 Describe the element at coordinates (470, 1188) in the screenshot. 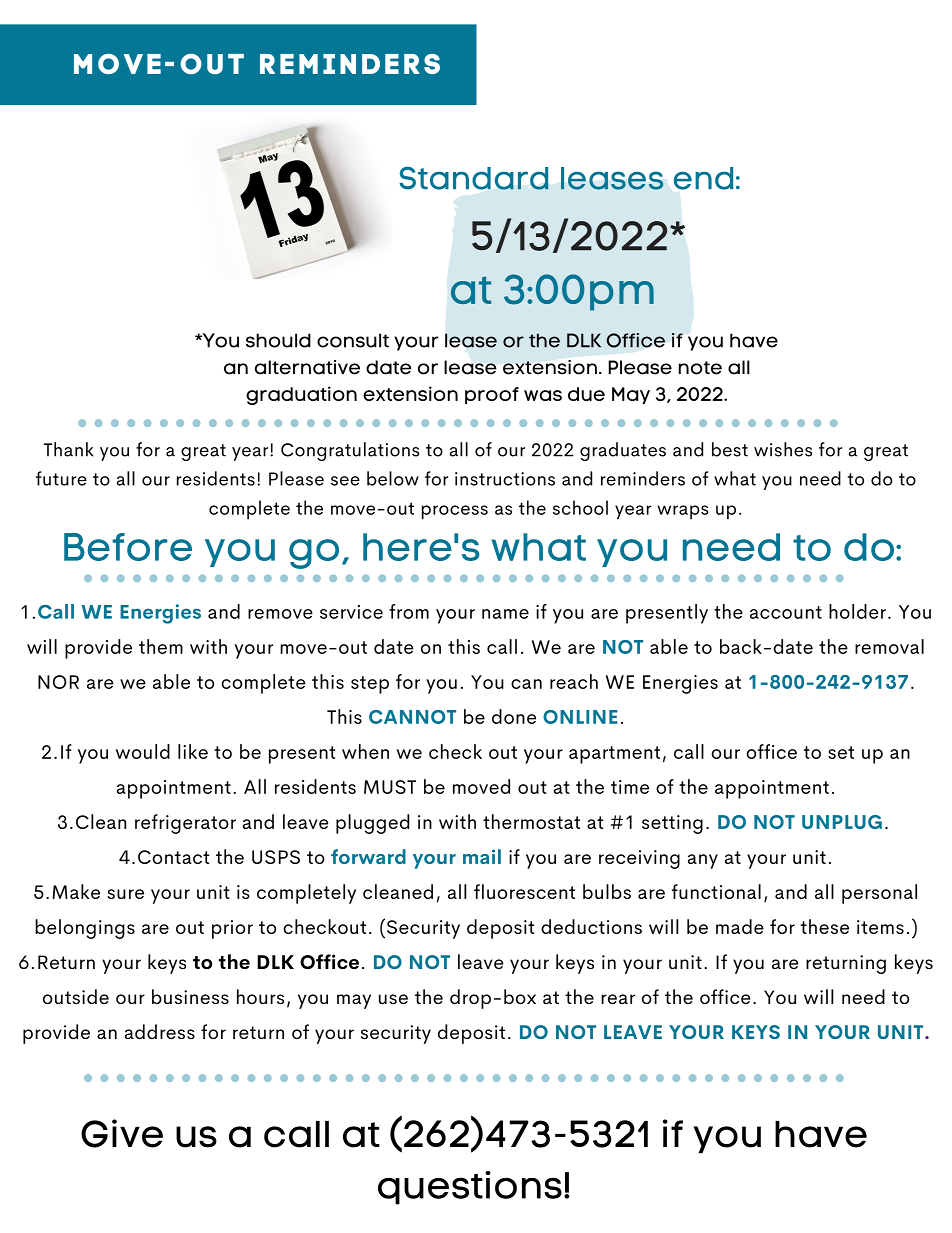

I see `questions` at that location.
